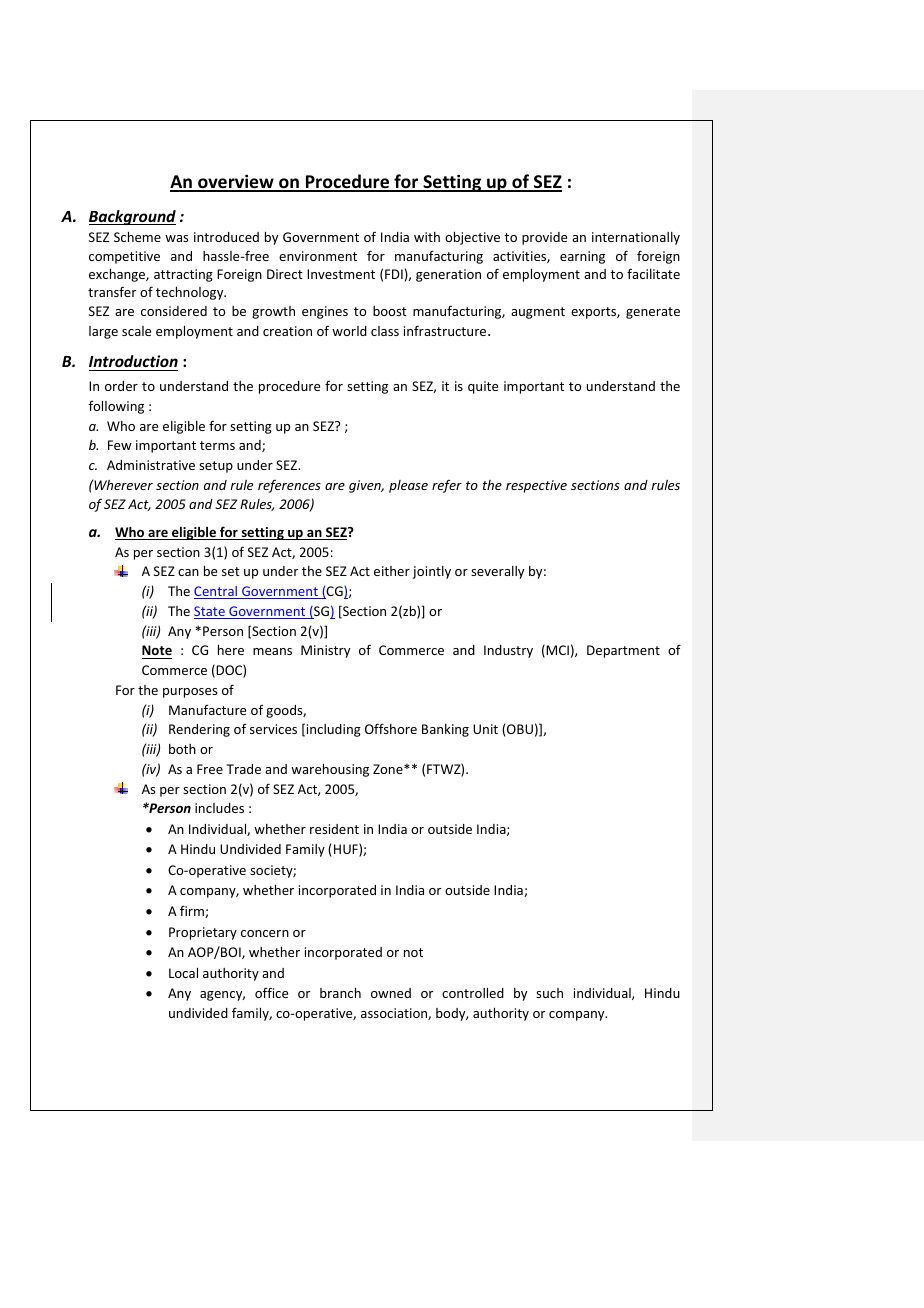  Describe the element at coordinates (183, 973) in the screenshot. I see `Local` at that location.
